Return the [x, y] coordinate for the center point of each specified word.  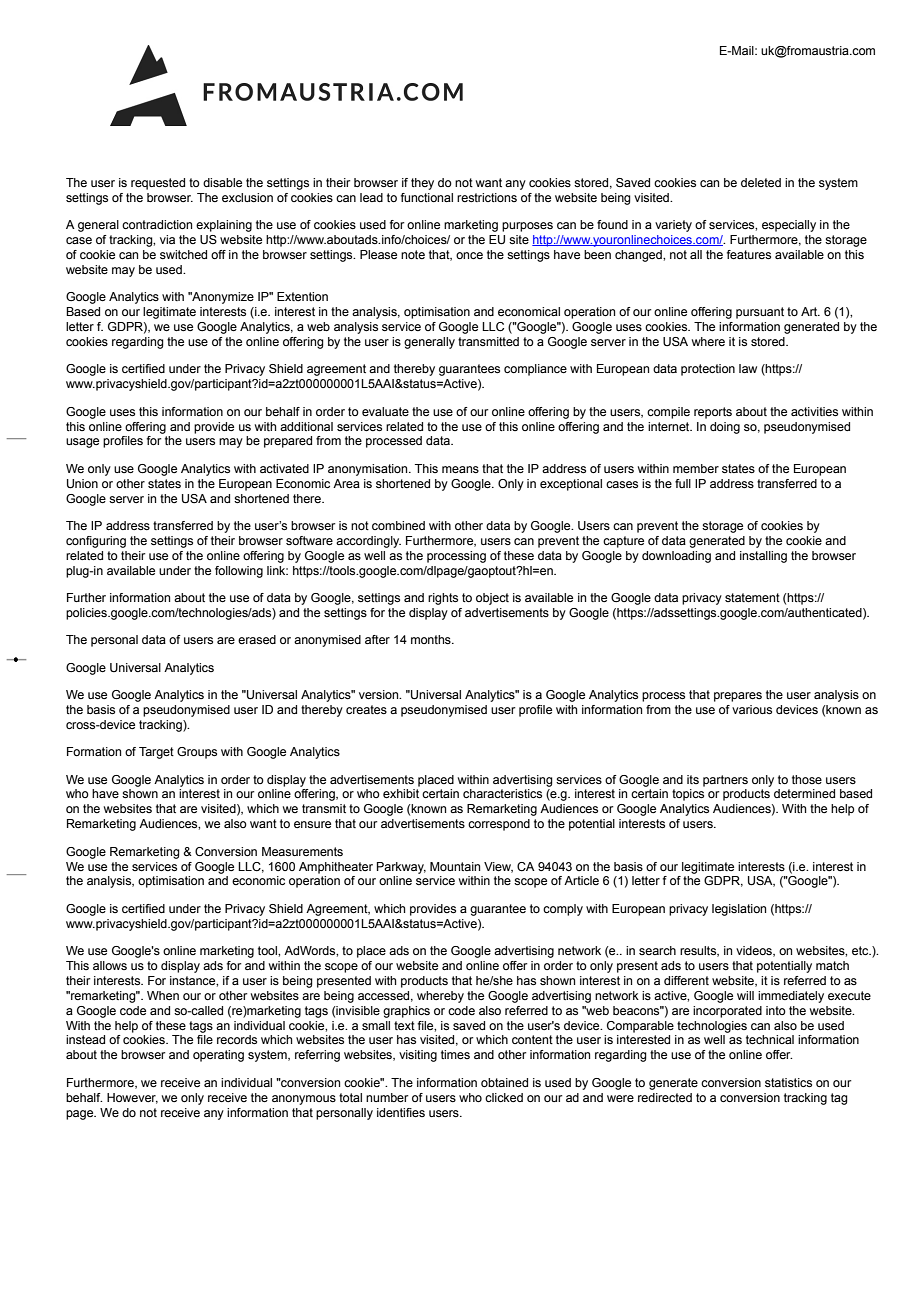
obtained [504, 1082]
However [132, 1098]
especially [789, 226]
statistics [788, 1082]
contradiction [157, 224]
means [460, 469]
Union [82, 484]
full [683, 483]
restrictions [487, 197]
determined [804, 793]
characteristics [502, 793]
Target [156, 753]
